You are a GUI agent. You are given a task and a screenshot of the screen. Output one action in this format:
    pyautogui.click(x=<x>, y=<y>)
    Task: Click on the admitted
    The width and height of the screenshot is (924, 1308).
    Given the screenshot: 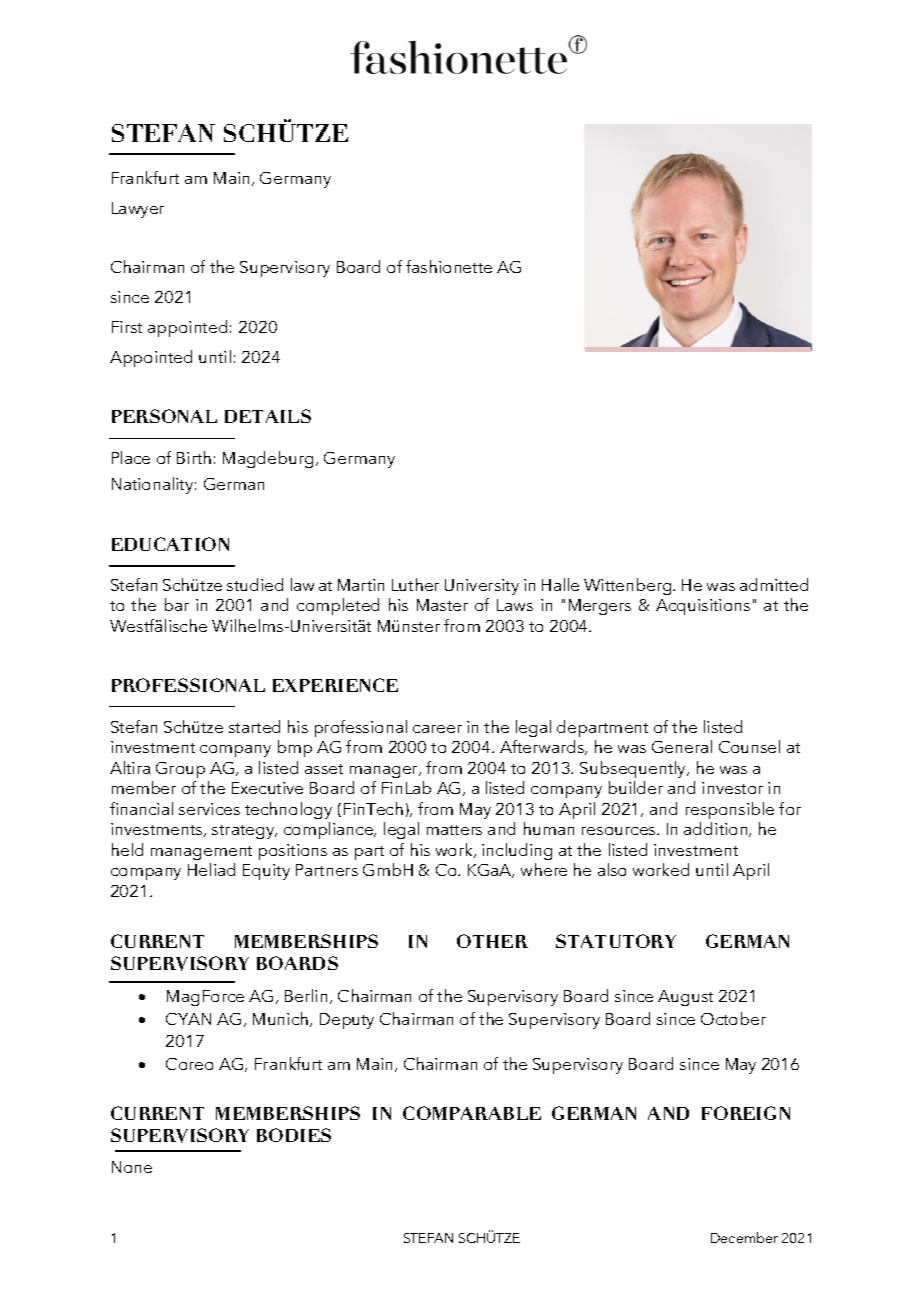 What is the action you would take?
    pyautogui.click(x=774, y=584)
